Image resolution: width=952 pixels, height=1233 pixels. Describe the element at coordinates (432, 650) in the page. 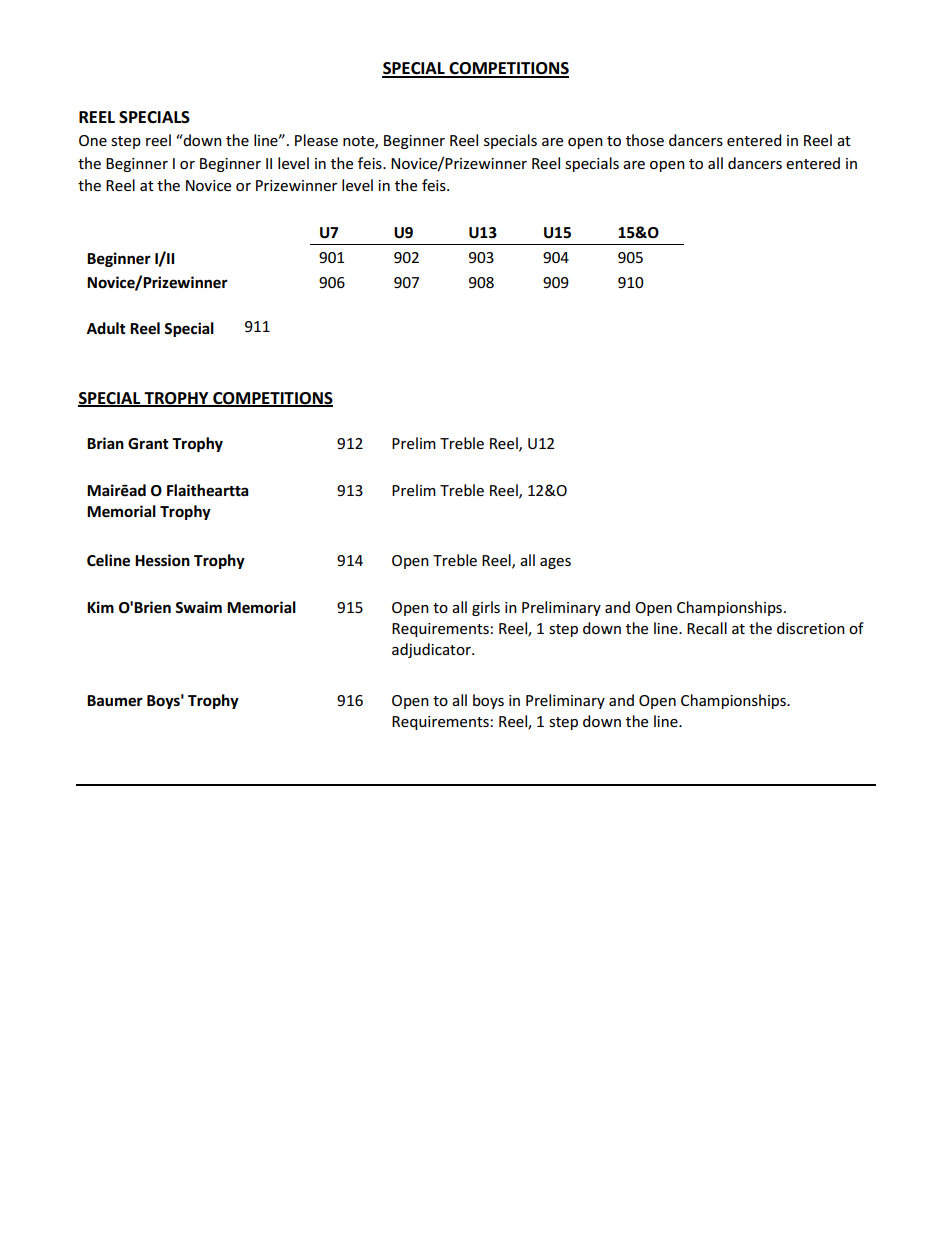

I see `adjudicator` at that location.
